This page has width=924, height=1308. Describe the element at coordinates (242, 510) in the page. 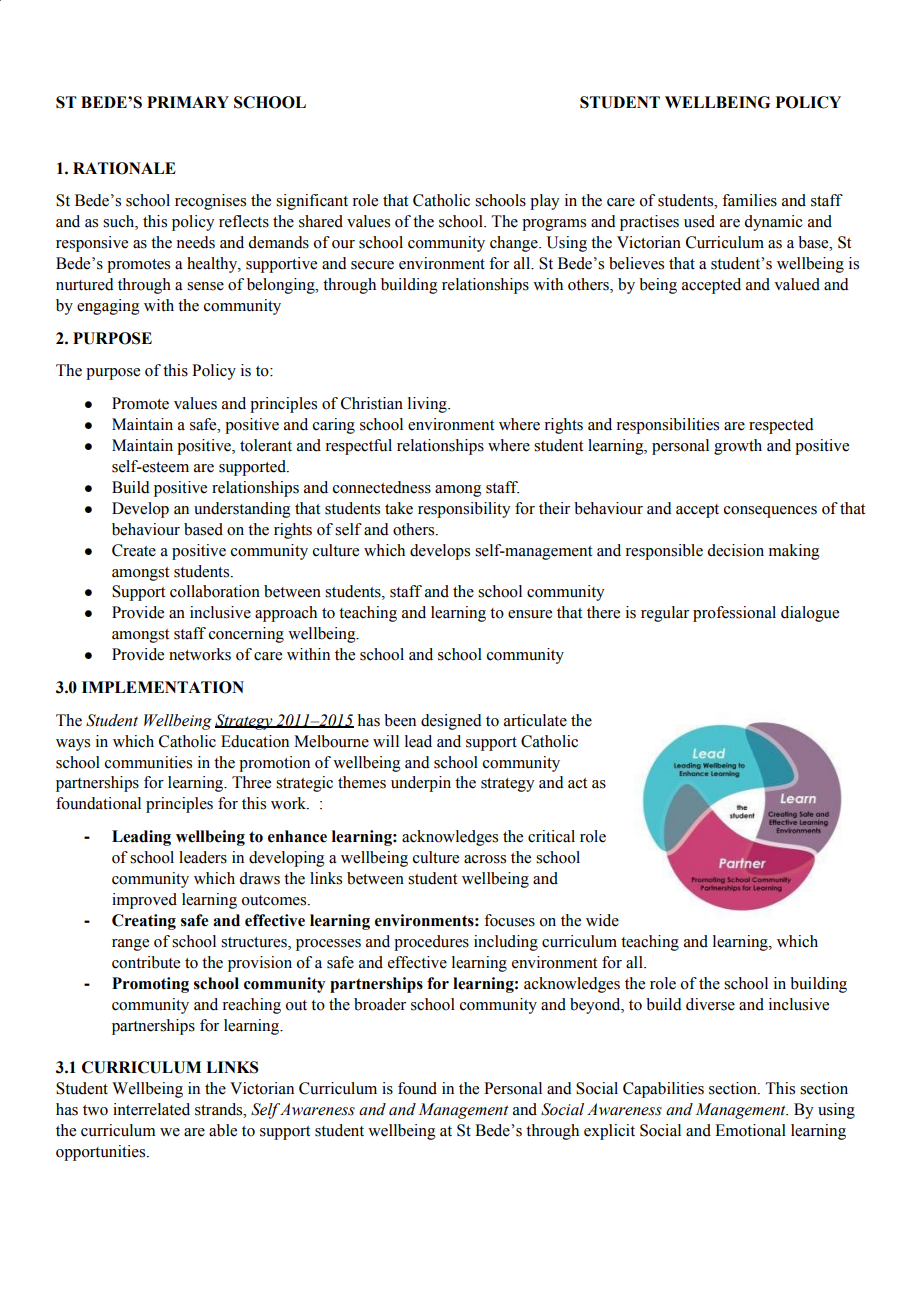

I see `understanding` at that location.
